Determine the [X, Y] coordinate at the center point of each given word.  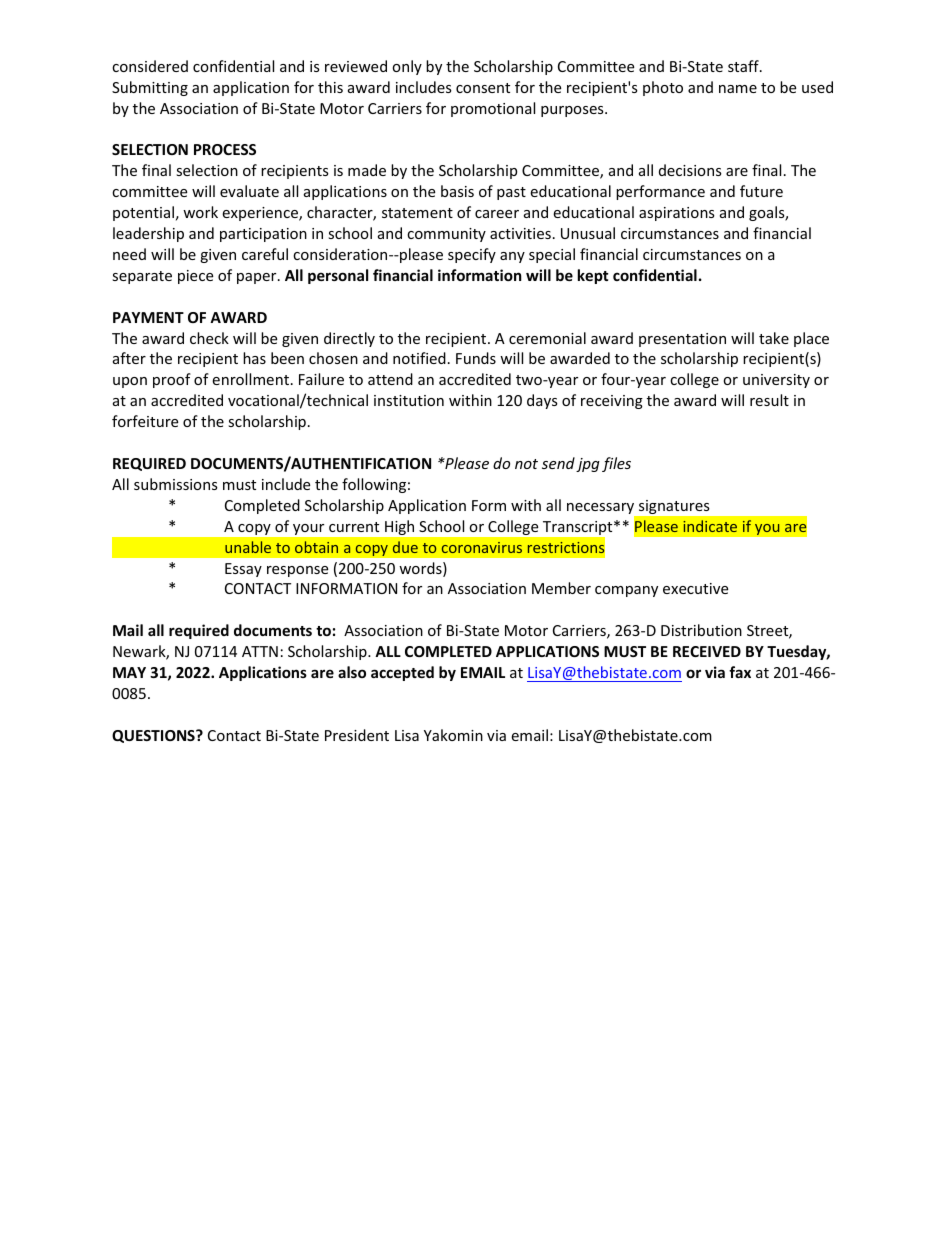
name [738, 89]
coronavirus [482, 547]
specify [472, 255]
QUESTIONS [154, 736]
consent [483, 88]
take [774, 338]
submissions [176, 484]
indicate [710, 526]
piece [195, 277]
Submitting [150, 88]
